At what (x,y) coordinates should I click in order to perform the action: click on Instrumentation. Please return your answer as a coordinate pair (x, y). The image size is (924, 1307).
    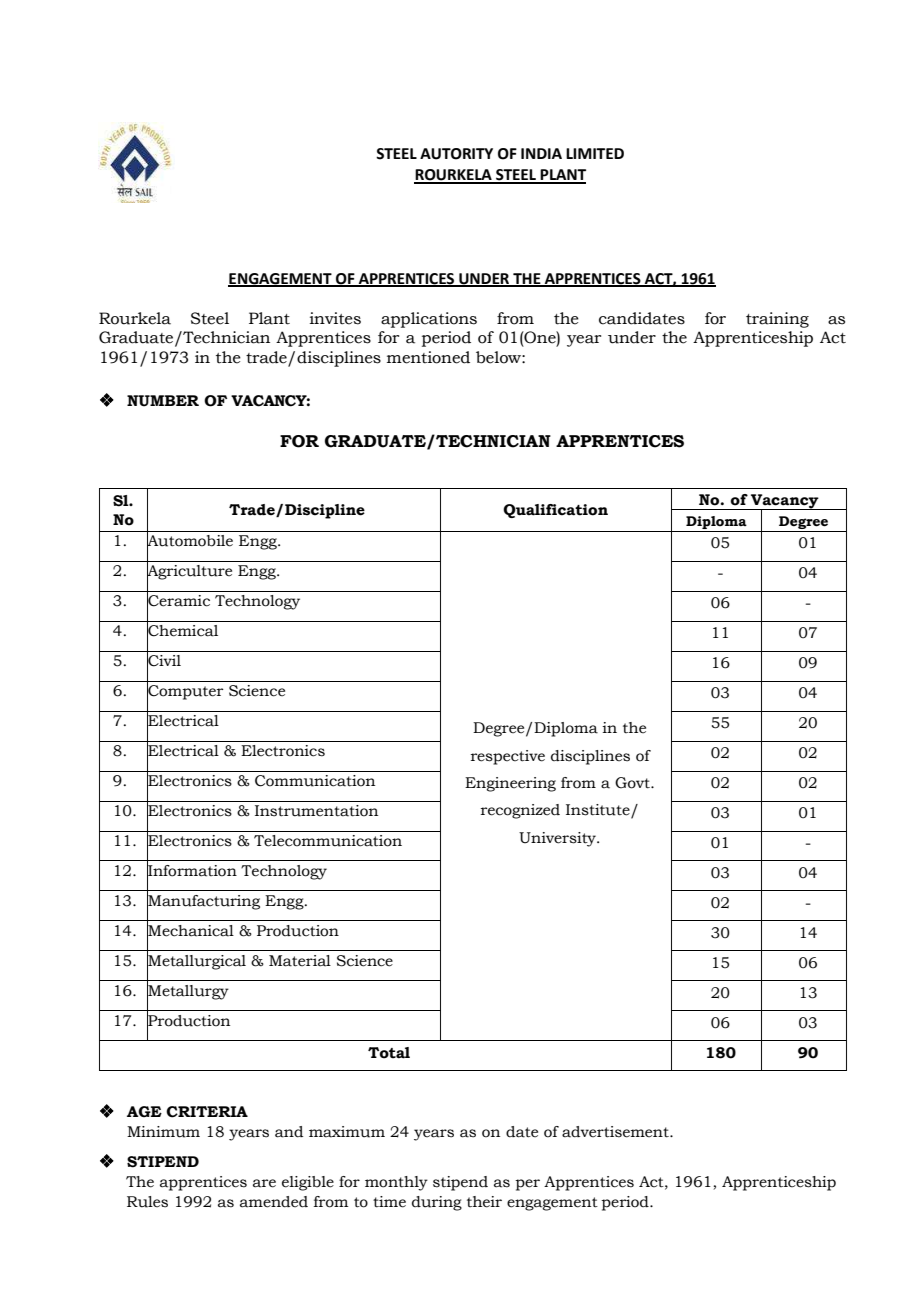
    Looking at the image, I should click on (316, 811).
